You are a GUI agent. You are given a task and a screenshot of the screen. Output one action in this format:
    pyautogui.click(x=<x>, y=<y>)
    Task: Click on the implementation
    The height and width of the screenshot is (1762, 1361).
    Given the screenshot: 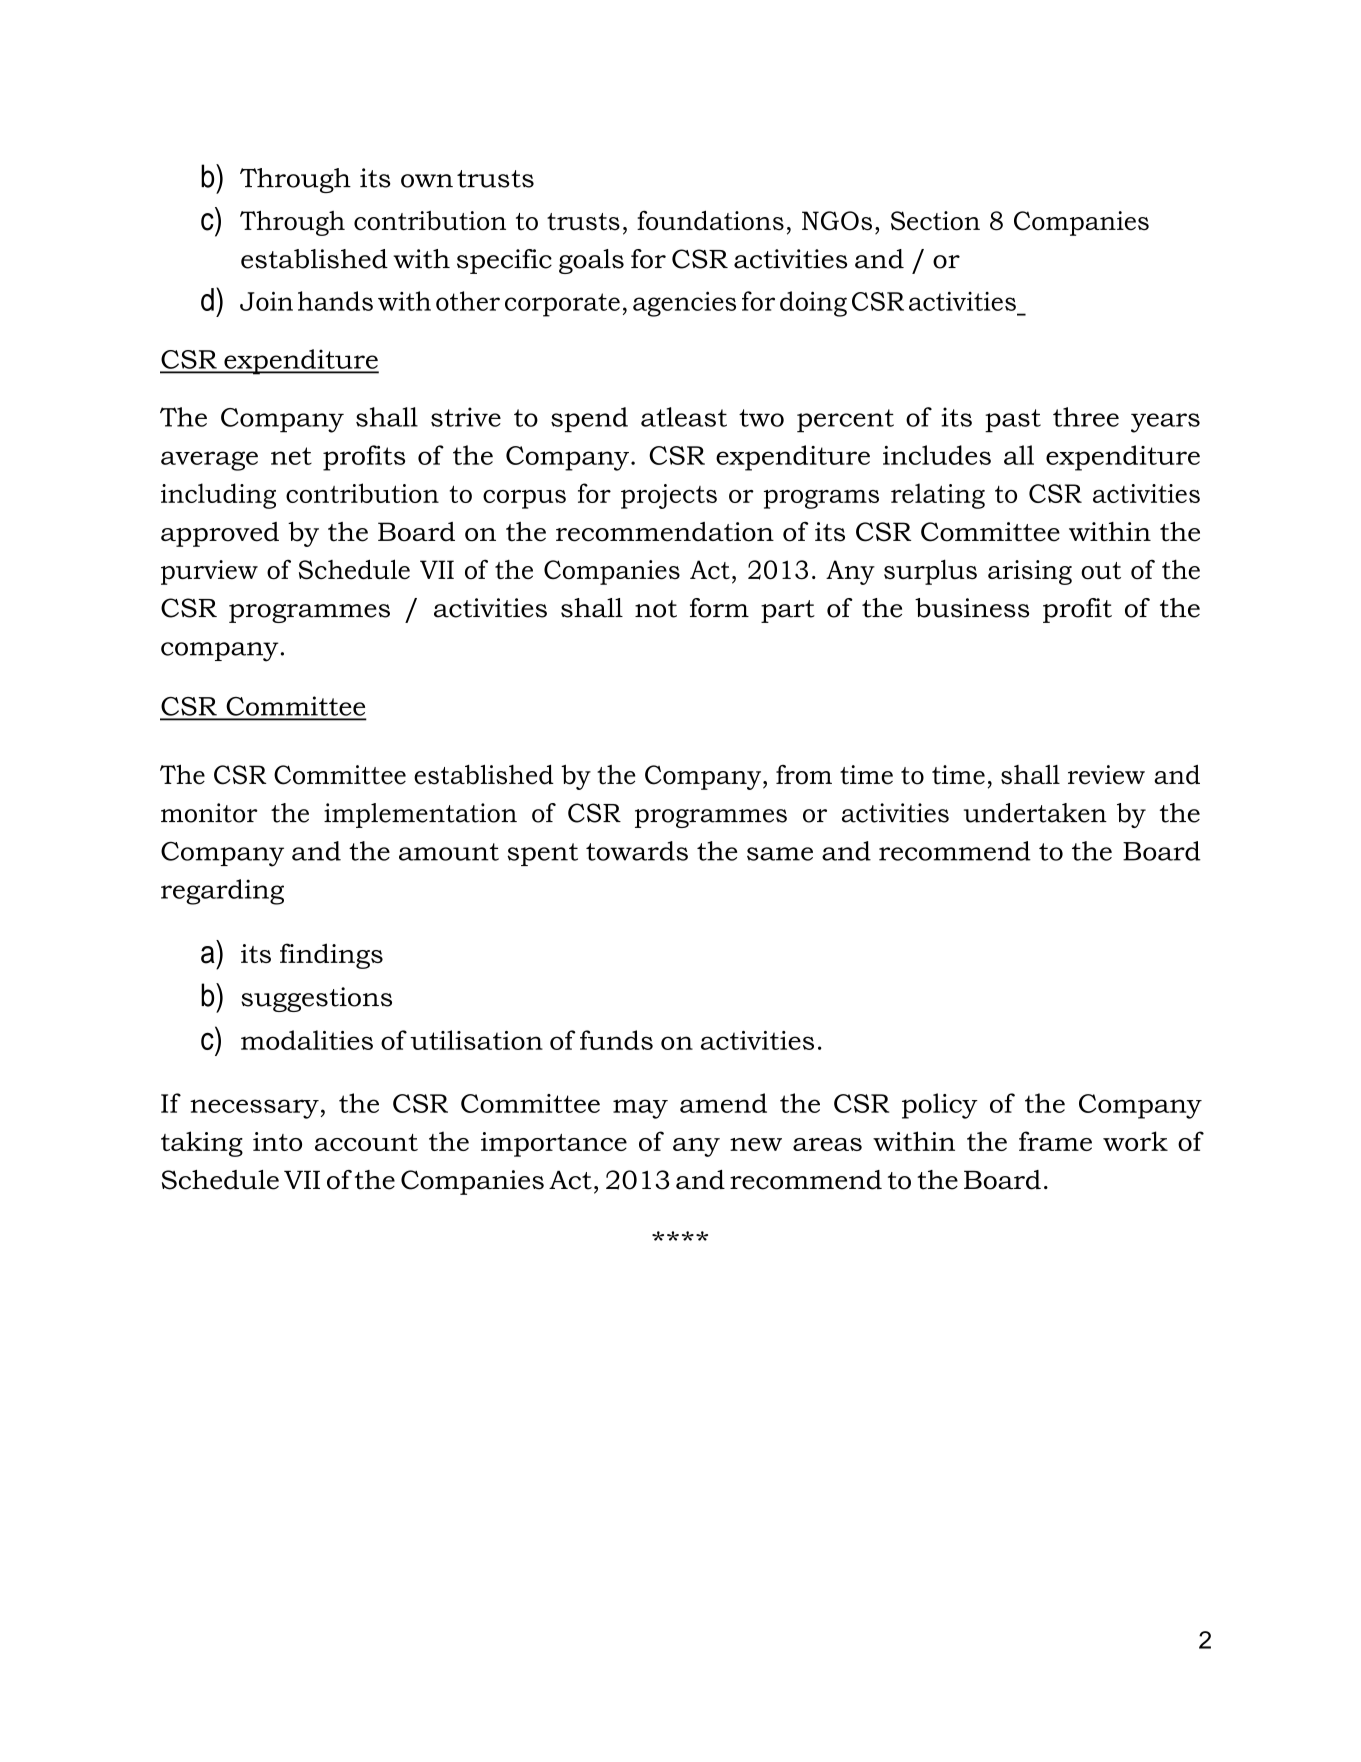 What is the action you would take?
    pyautogui.click(x=420, y=815)
